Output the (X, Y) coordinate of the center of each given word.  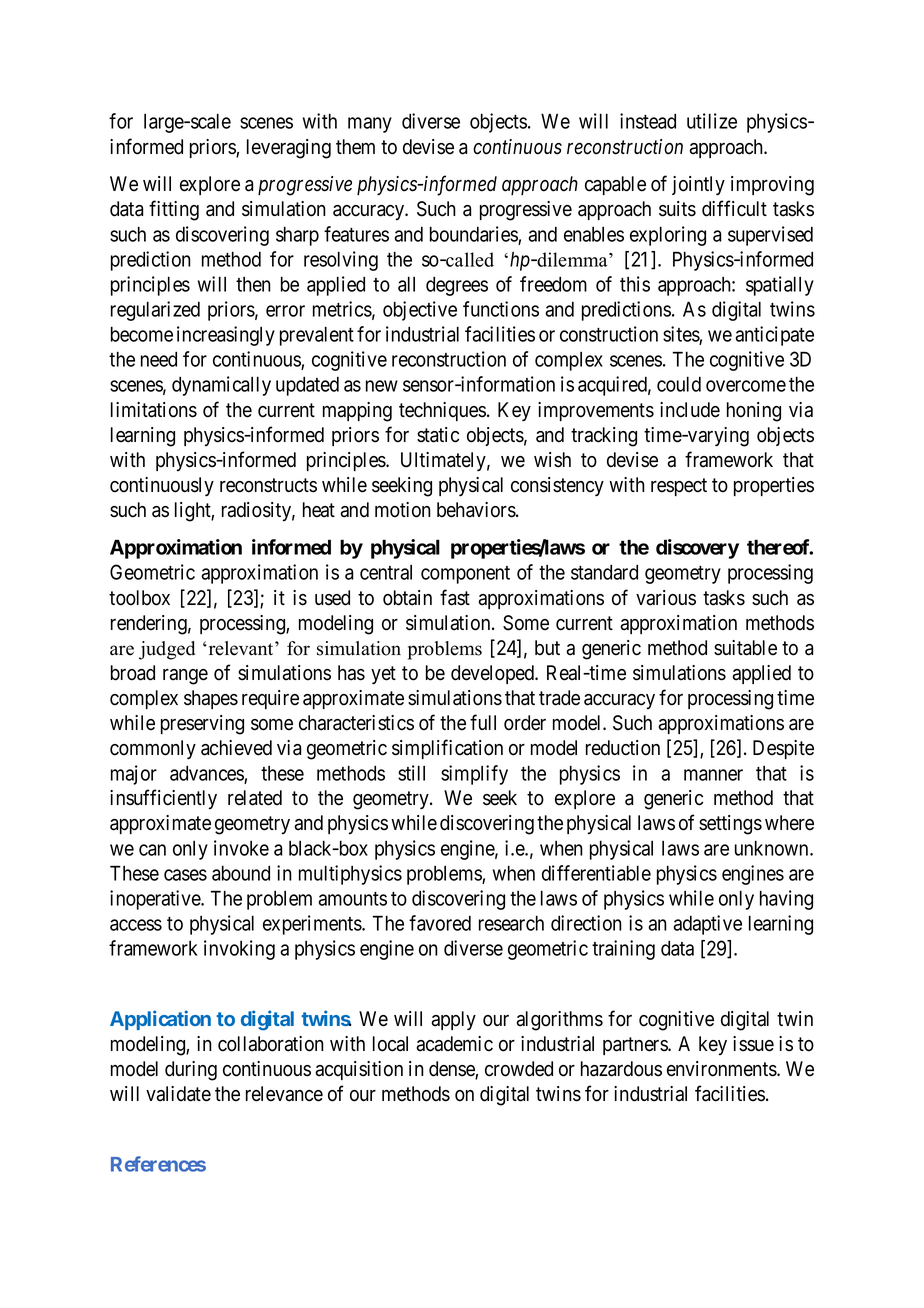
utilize (712, 121)
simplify (474, 775)
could (679, 384)
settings (730, 825)
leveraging (289, 149)
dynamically (221, 386)
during (191, 1071)
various (666, 598)
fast (455, 597)
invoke (241, 848)
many (370, 125)
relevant (241, 648)
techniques (442, 411)
